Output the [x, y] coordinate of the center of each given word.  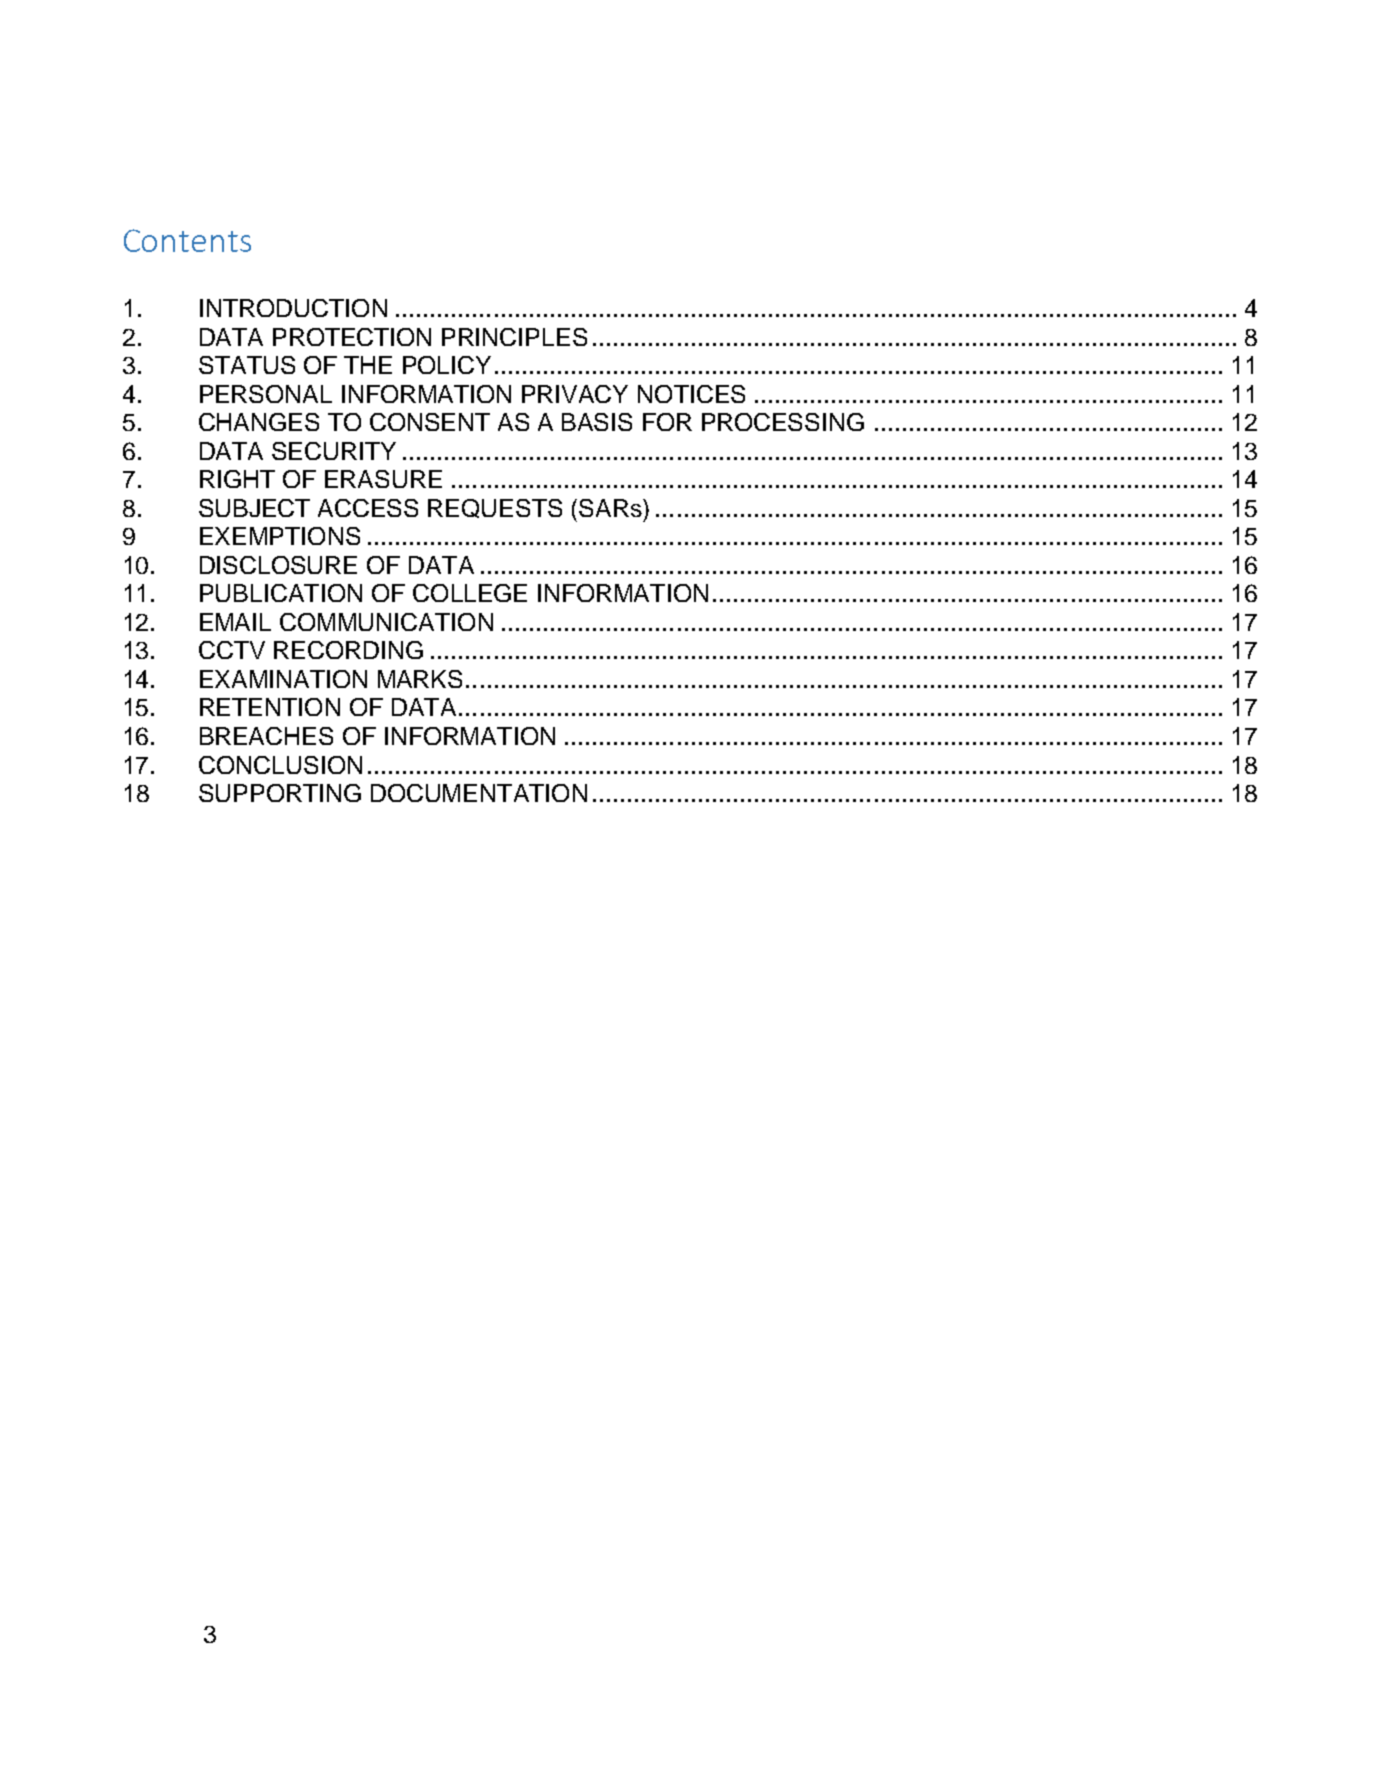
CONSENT [430, 422]
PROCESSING [783, 422]
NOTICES [691, 394]
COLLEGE [470, 593]
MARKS [420, 679]
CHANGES [259, 422]
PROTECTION [352, 337]
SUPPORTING [280, 793]
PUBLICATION [281, 593]
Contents [187, 240]
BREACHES [266, 736]
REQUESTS [495, 508]
